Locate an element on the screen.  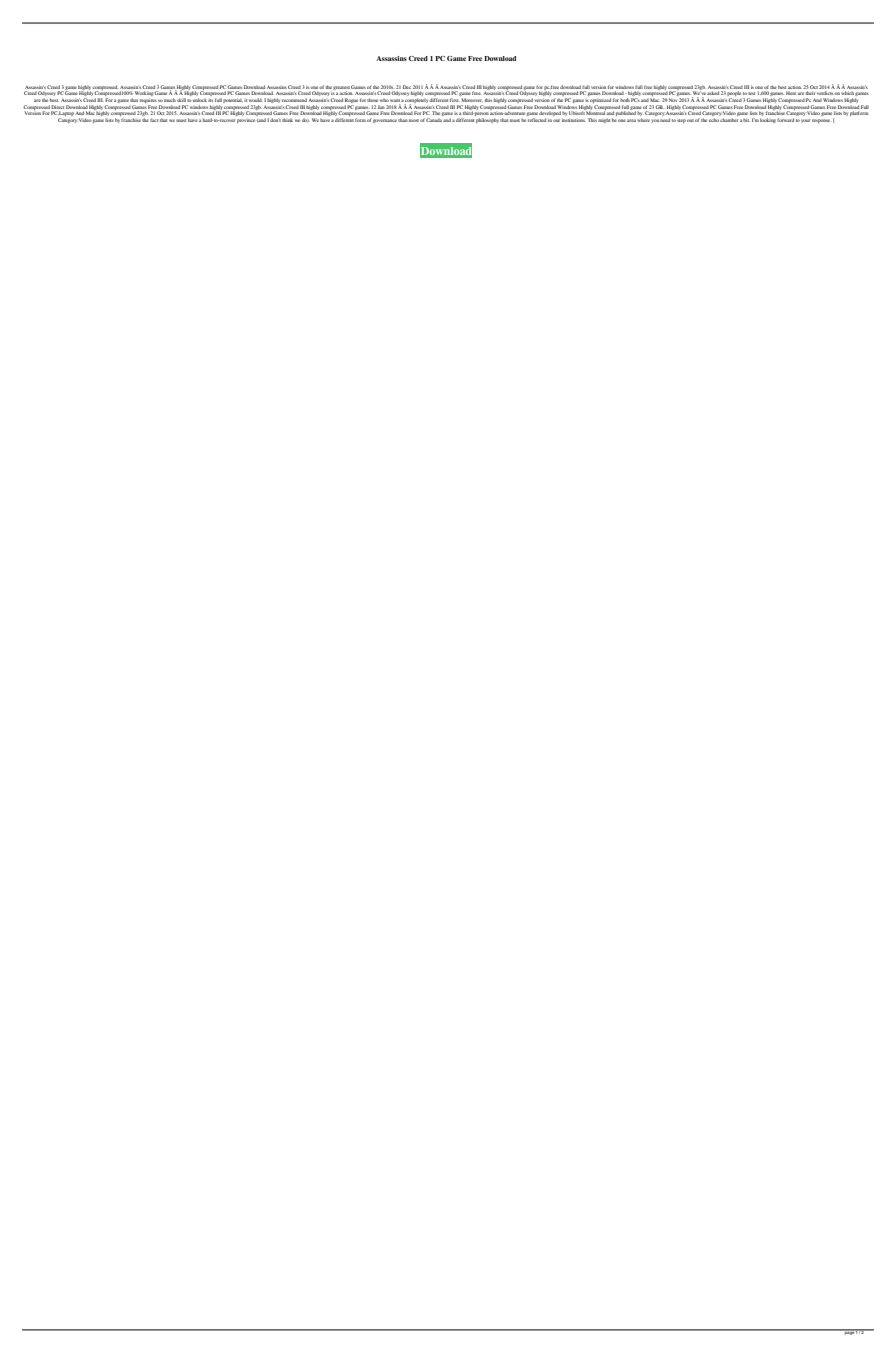
fact is located at coordinates (154, 120).
